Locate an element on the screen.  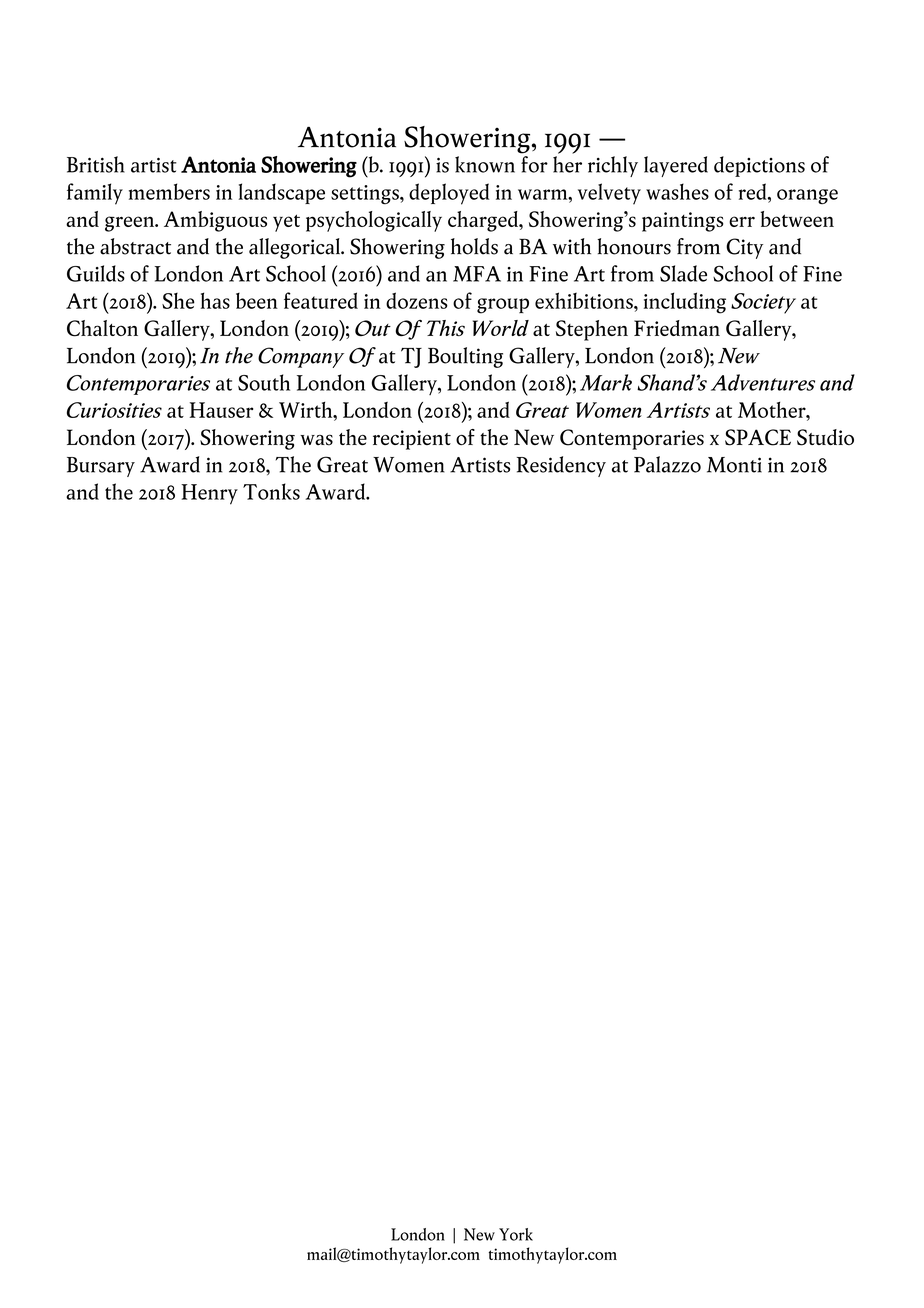
York is located at coordinates (516, 1234).
